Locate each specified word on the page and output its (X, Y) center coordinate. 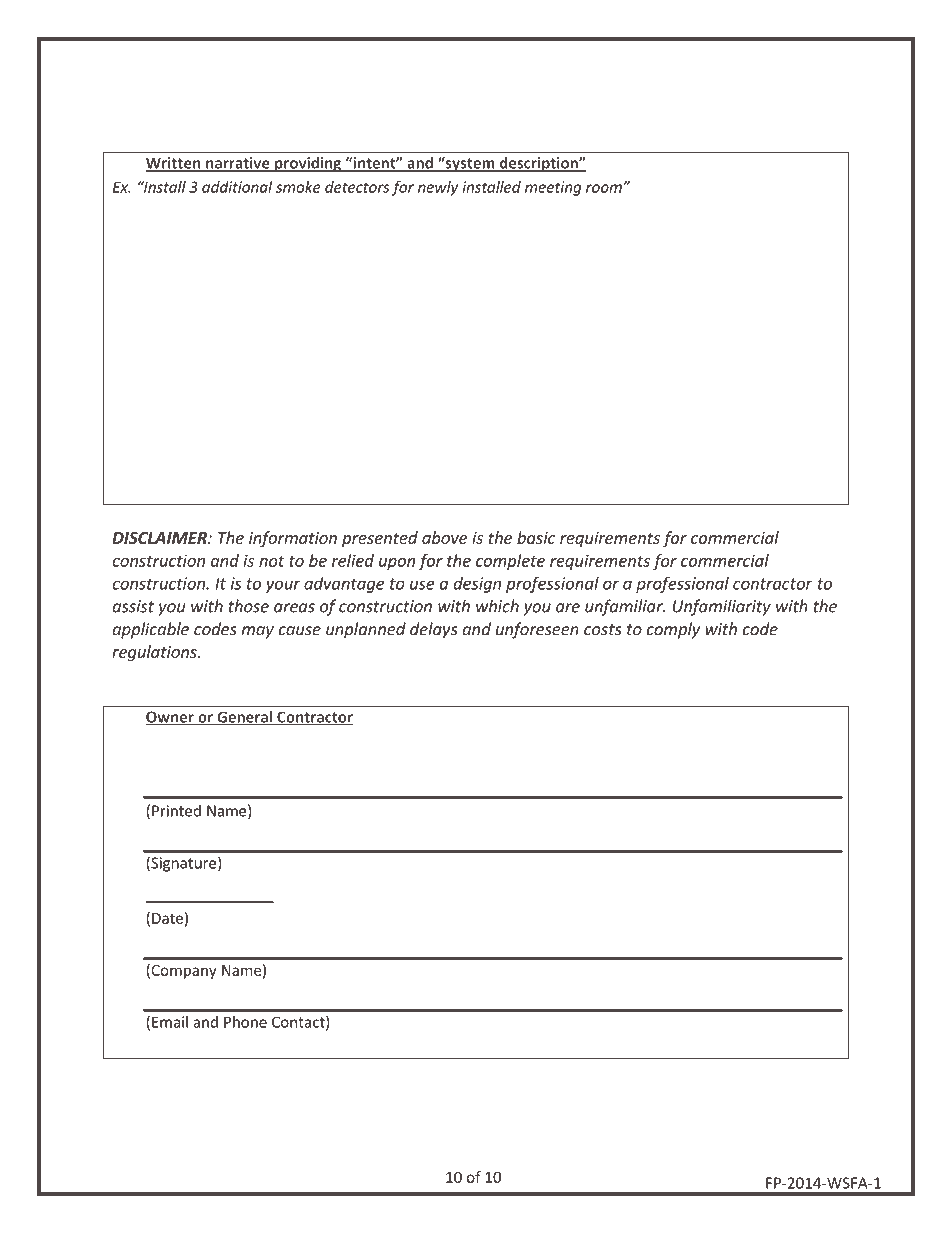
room (605, 188)
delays (434, 630)
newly (438, 188)
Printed (176, 811)
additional (237, 187)
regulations (155, 653)
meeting (553, 188)
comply (673, 630)
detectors (357, 187)
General (244, 718)
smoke (298, 187)
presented (380, 539)
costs (603, 630)
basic (536, 537)
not (272, 561)
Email (170, 1022)
